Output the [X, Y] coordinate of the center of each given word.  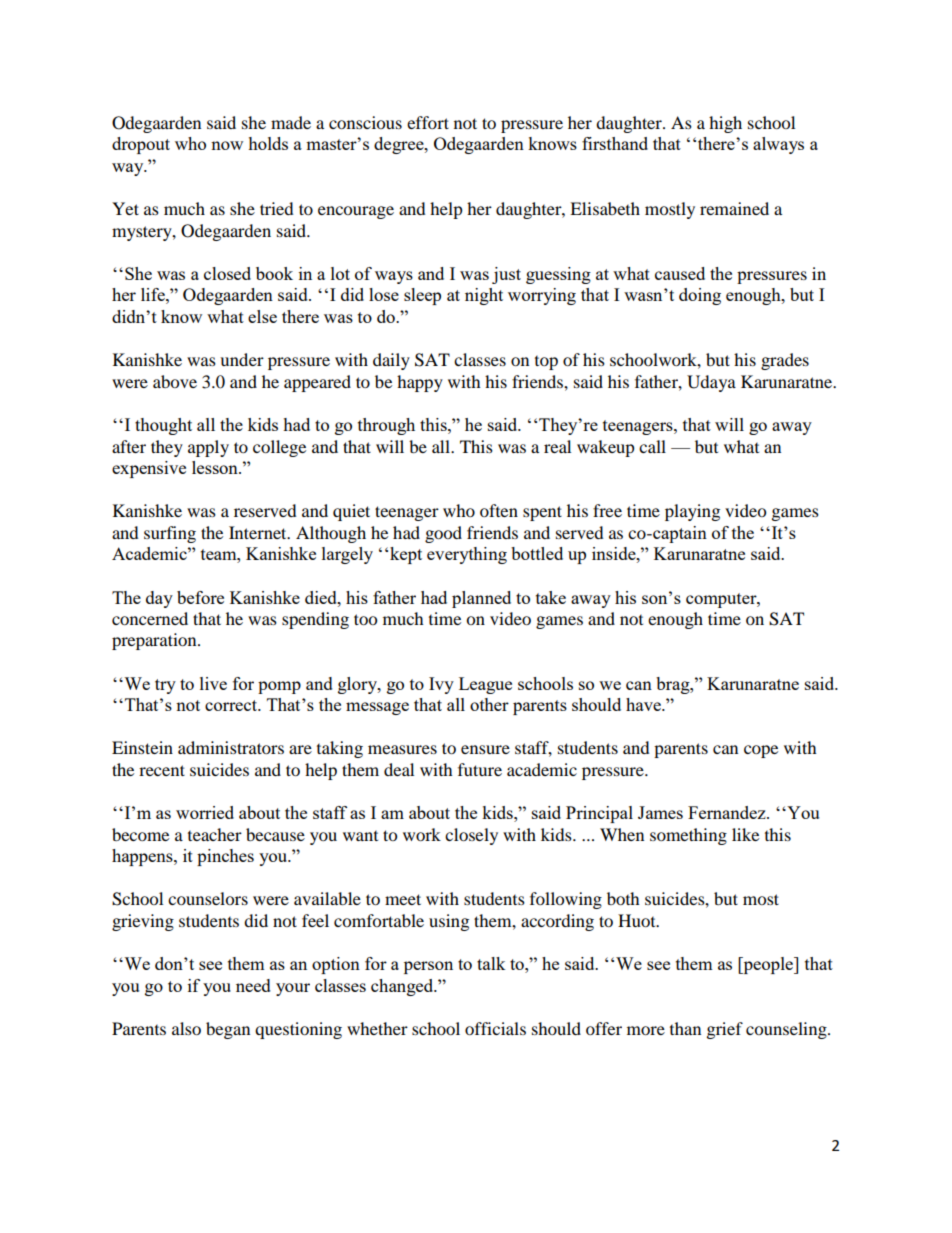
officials [495, 1028]
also [186, 1028]
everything [467, 555]
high [725, 124]
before [200, 597]
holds [268, 143]
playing [692, 512]
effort [428, 122]
